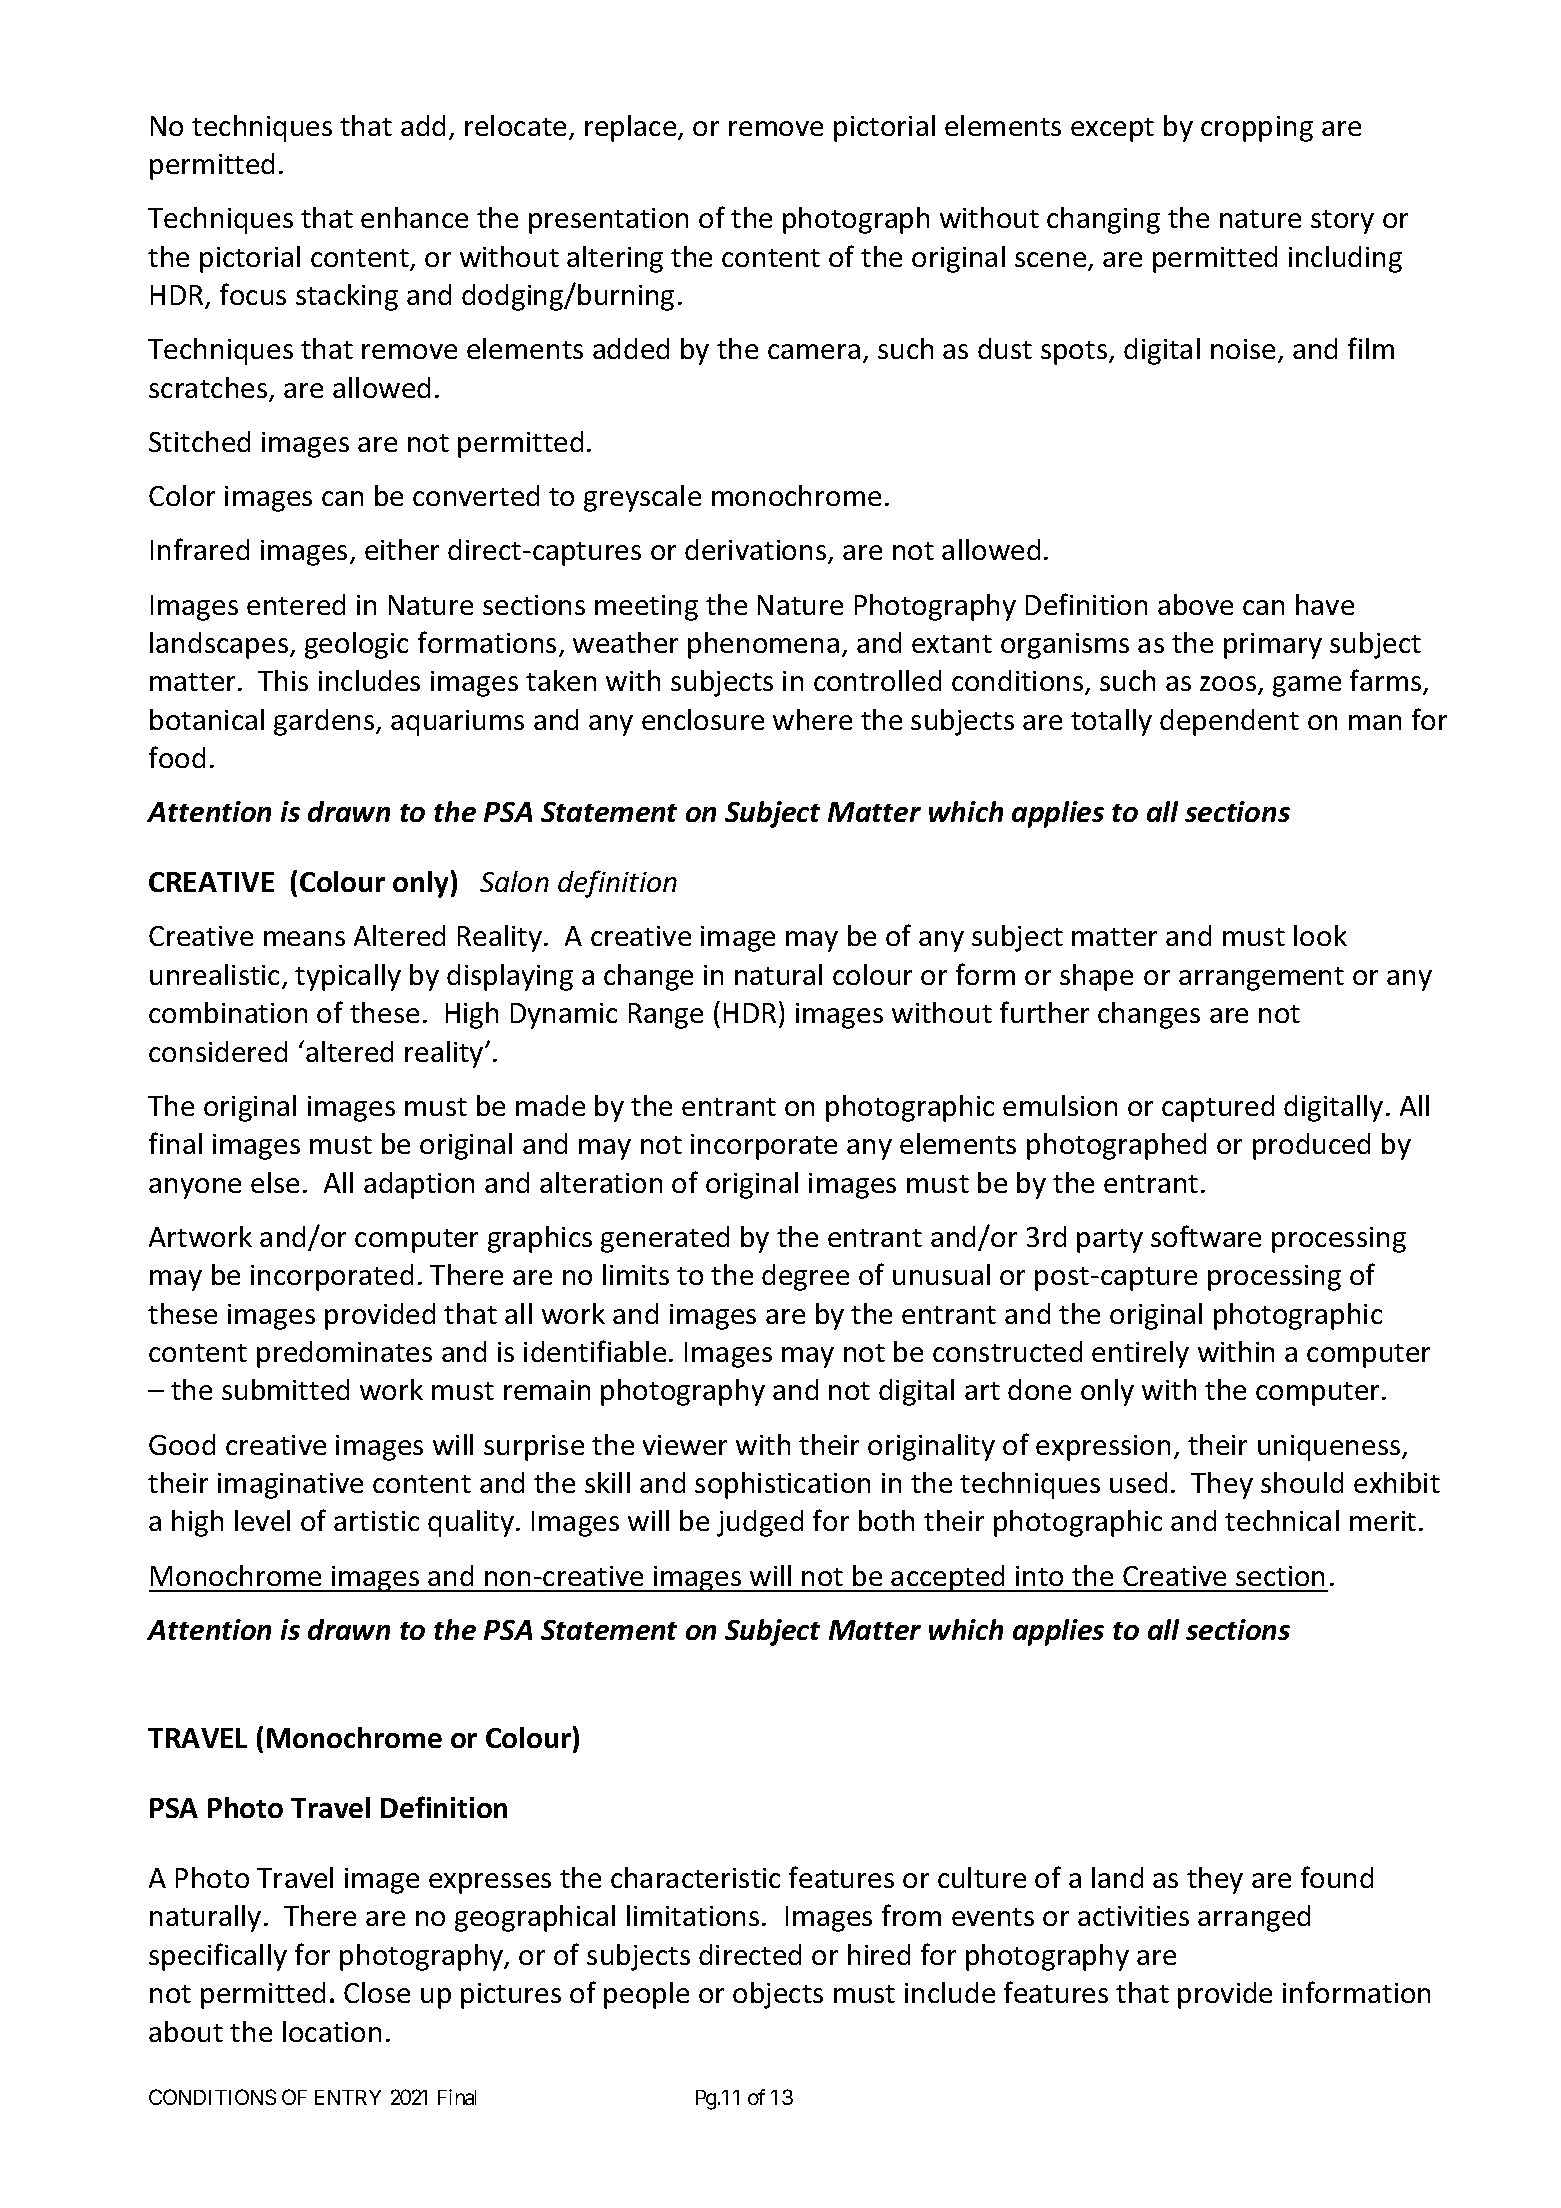  What do you see at coordinates (1257, 129) in the screenshot?
I see `cropping` at bounding box center [1257, 129].
